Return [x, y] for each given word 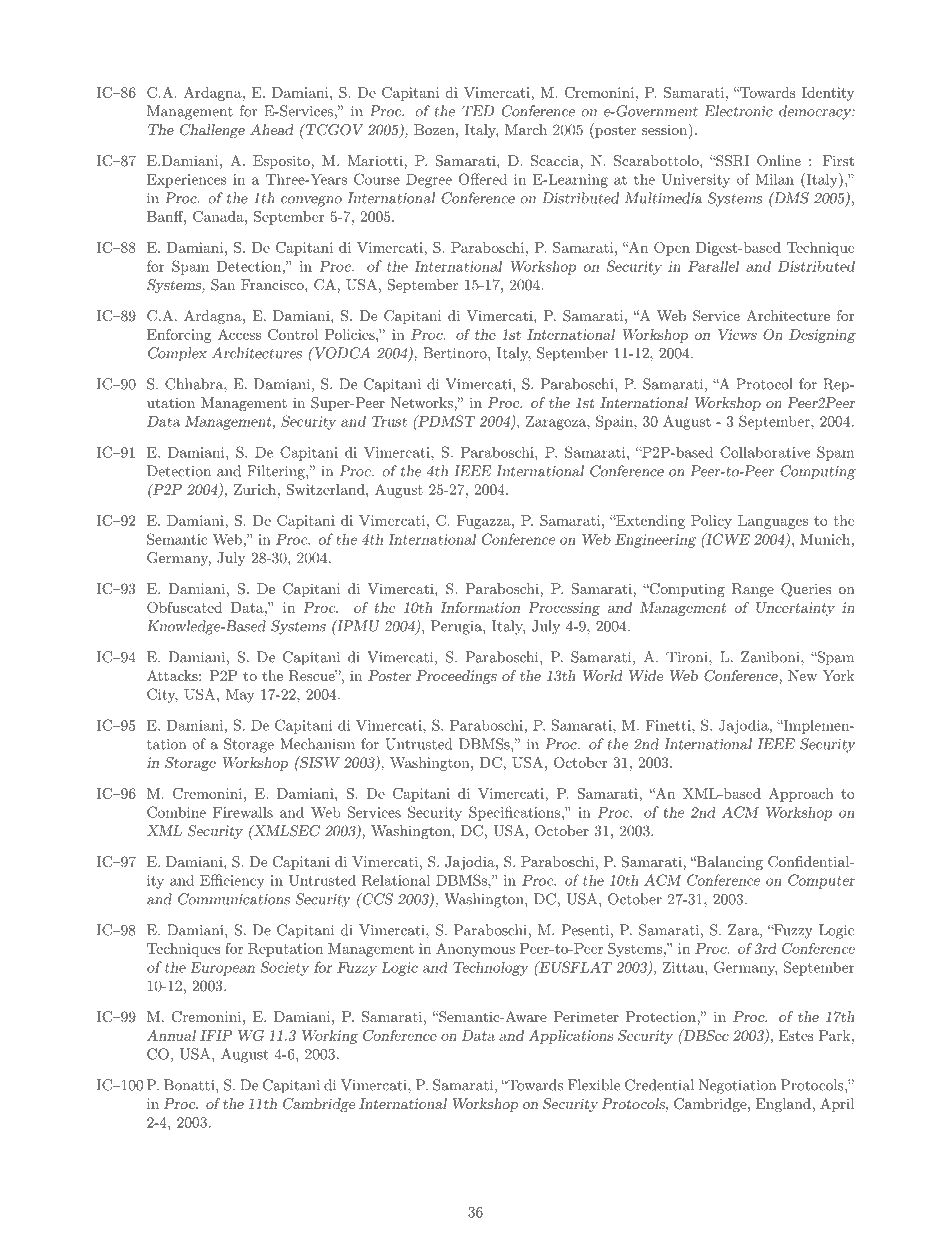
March [526, 129]
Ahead [271, 129]
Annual [171, 1035]
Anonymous [475, 950]
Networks [423, 402]
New [802, 675]
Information [480, 607]
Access [239, 334]
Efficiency [232, 881]
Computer [821, 881]
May [240, 696]
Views [737, 334]
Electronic [739, 111]
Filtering [277, 472]
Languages [773, 522]
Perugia [457, 627]
